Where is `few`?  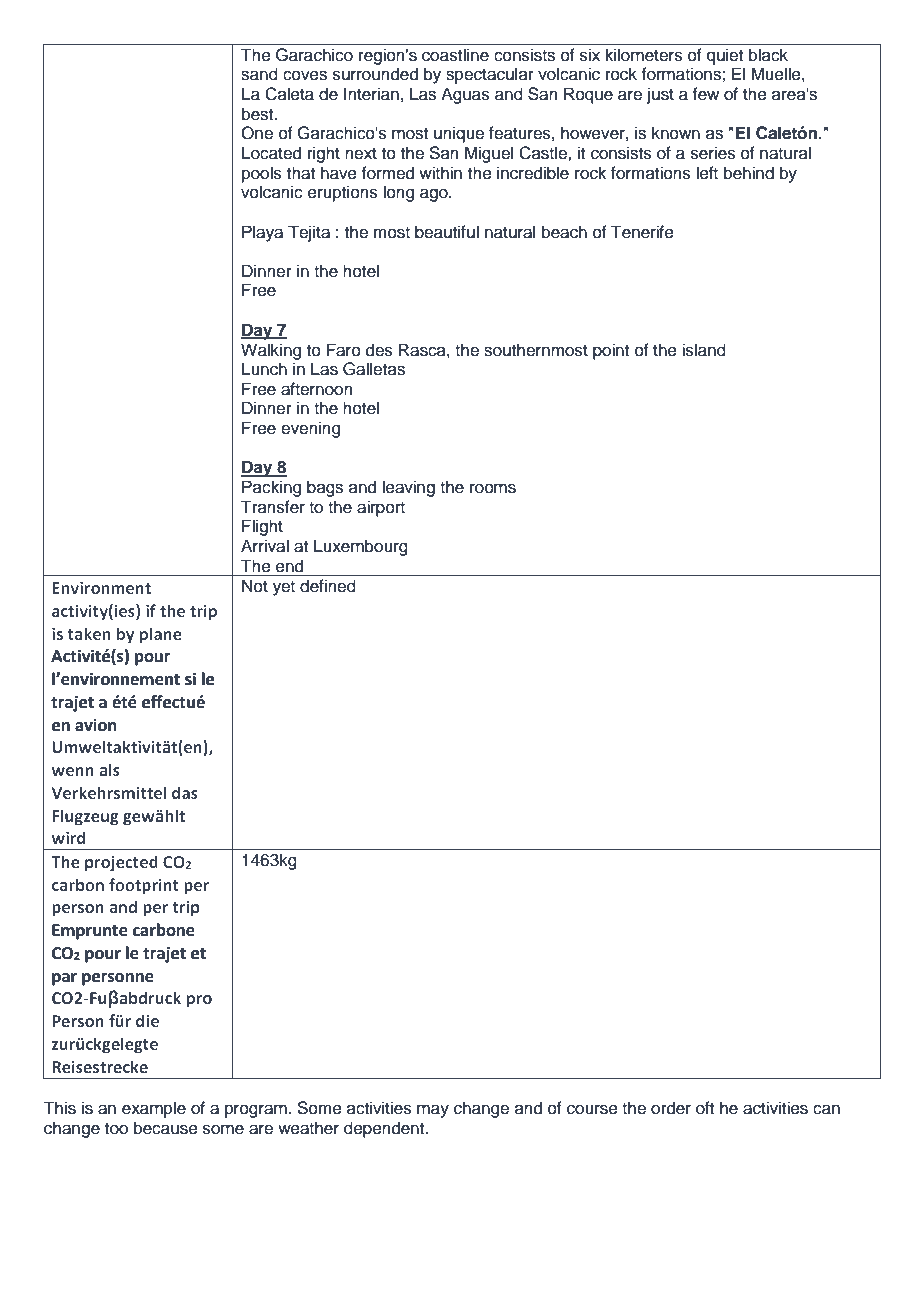 few is located at coordinates (705, 94).
